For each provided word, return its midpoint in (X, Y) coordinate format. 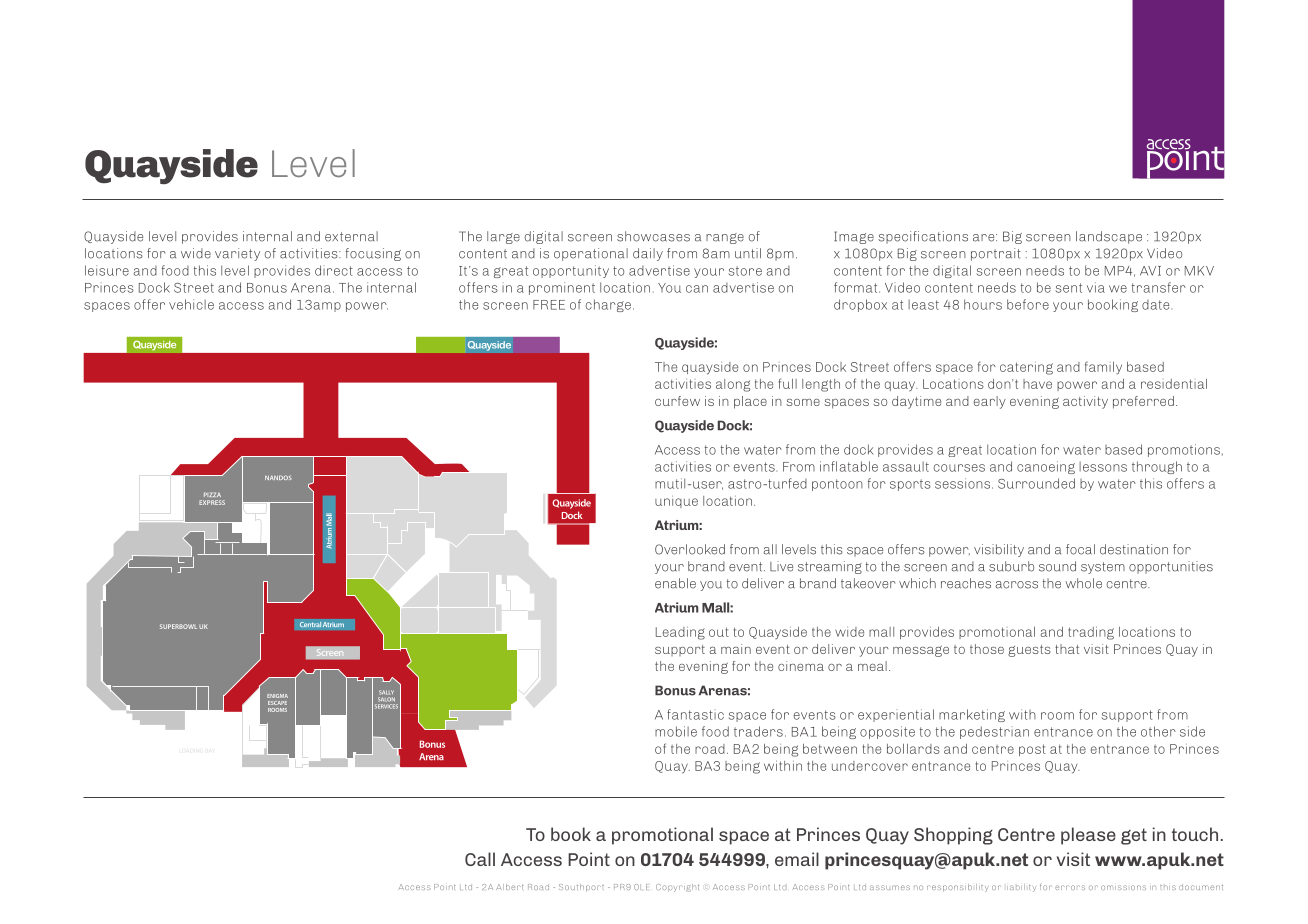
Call (480, 859)
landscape (1109, 237)
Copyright (677, 888)
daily (648, 254)
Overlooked (690, 549)
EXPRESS (212, 502)
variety (237, 254)
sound (1057, 566)
